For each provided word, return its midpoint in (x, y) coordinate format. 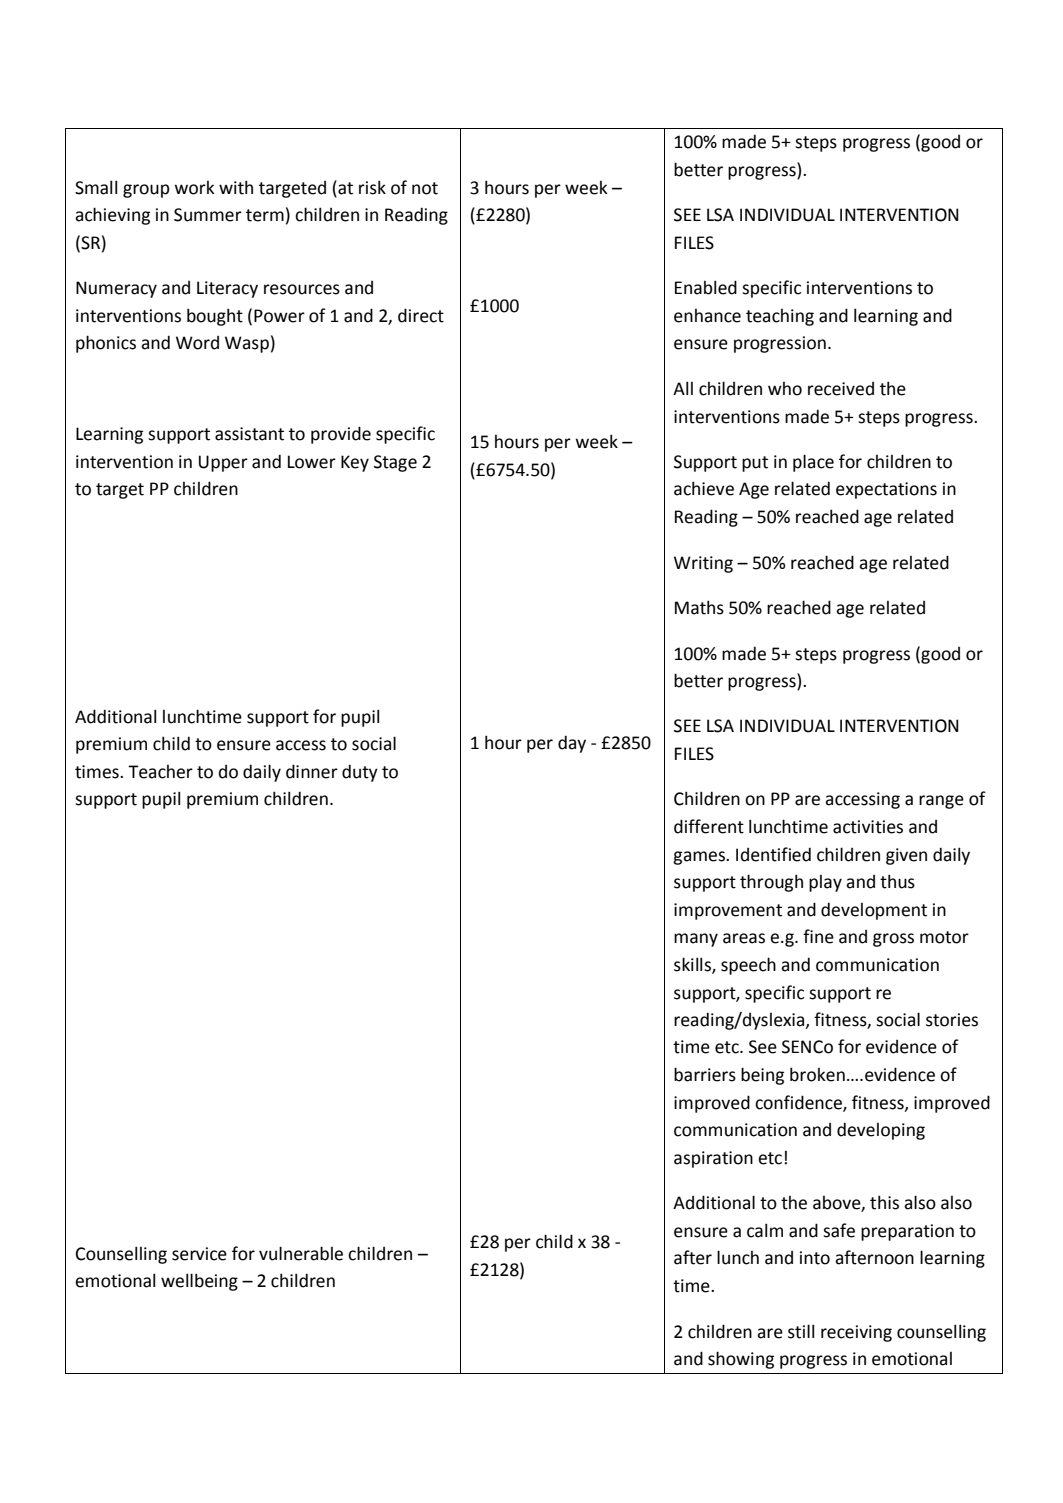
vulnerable (301, 1253)
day (572, 744)
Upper (223, 463)
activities (868, 827)
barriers (705, 1074)
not (425, 188)
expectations (886, 490)
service (199, 1254)
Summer (208, 215)
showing (741, 1360)
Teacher (160, 772)
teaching (780, 317)
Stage (395, 463)
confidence (799, 1103)
